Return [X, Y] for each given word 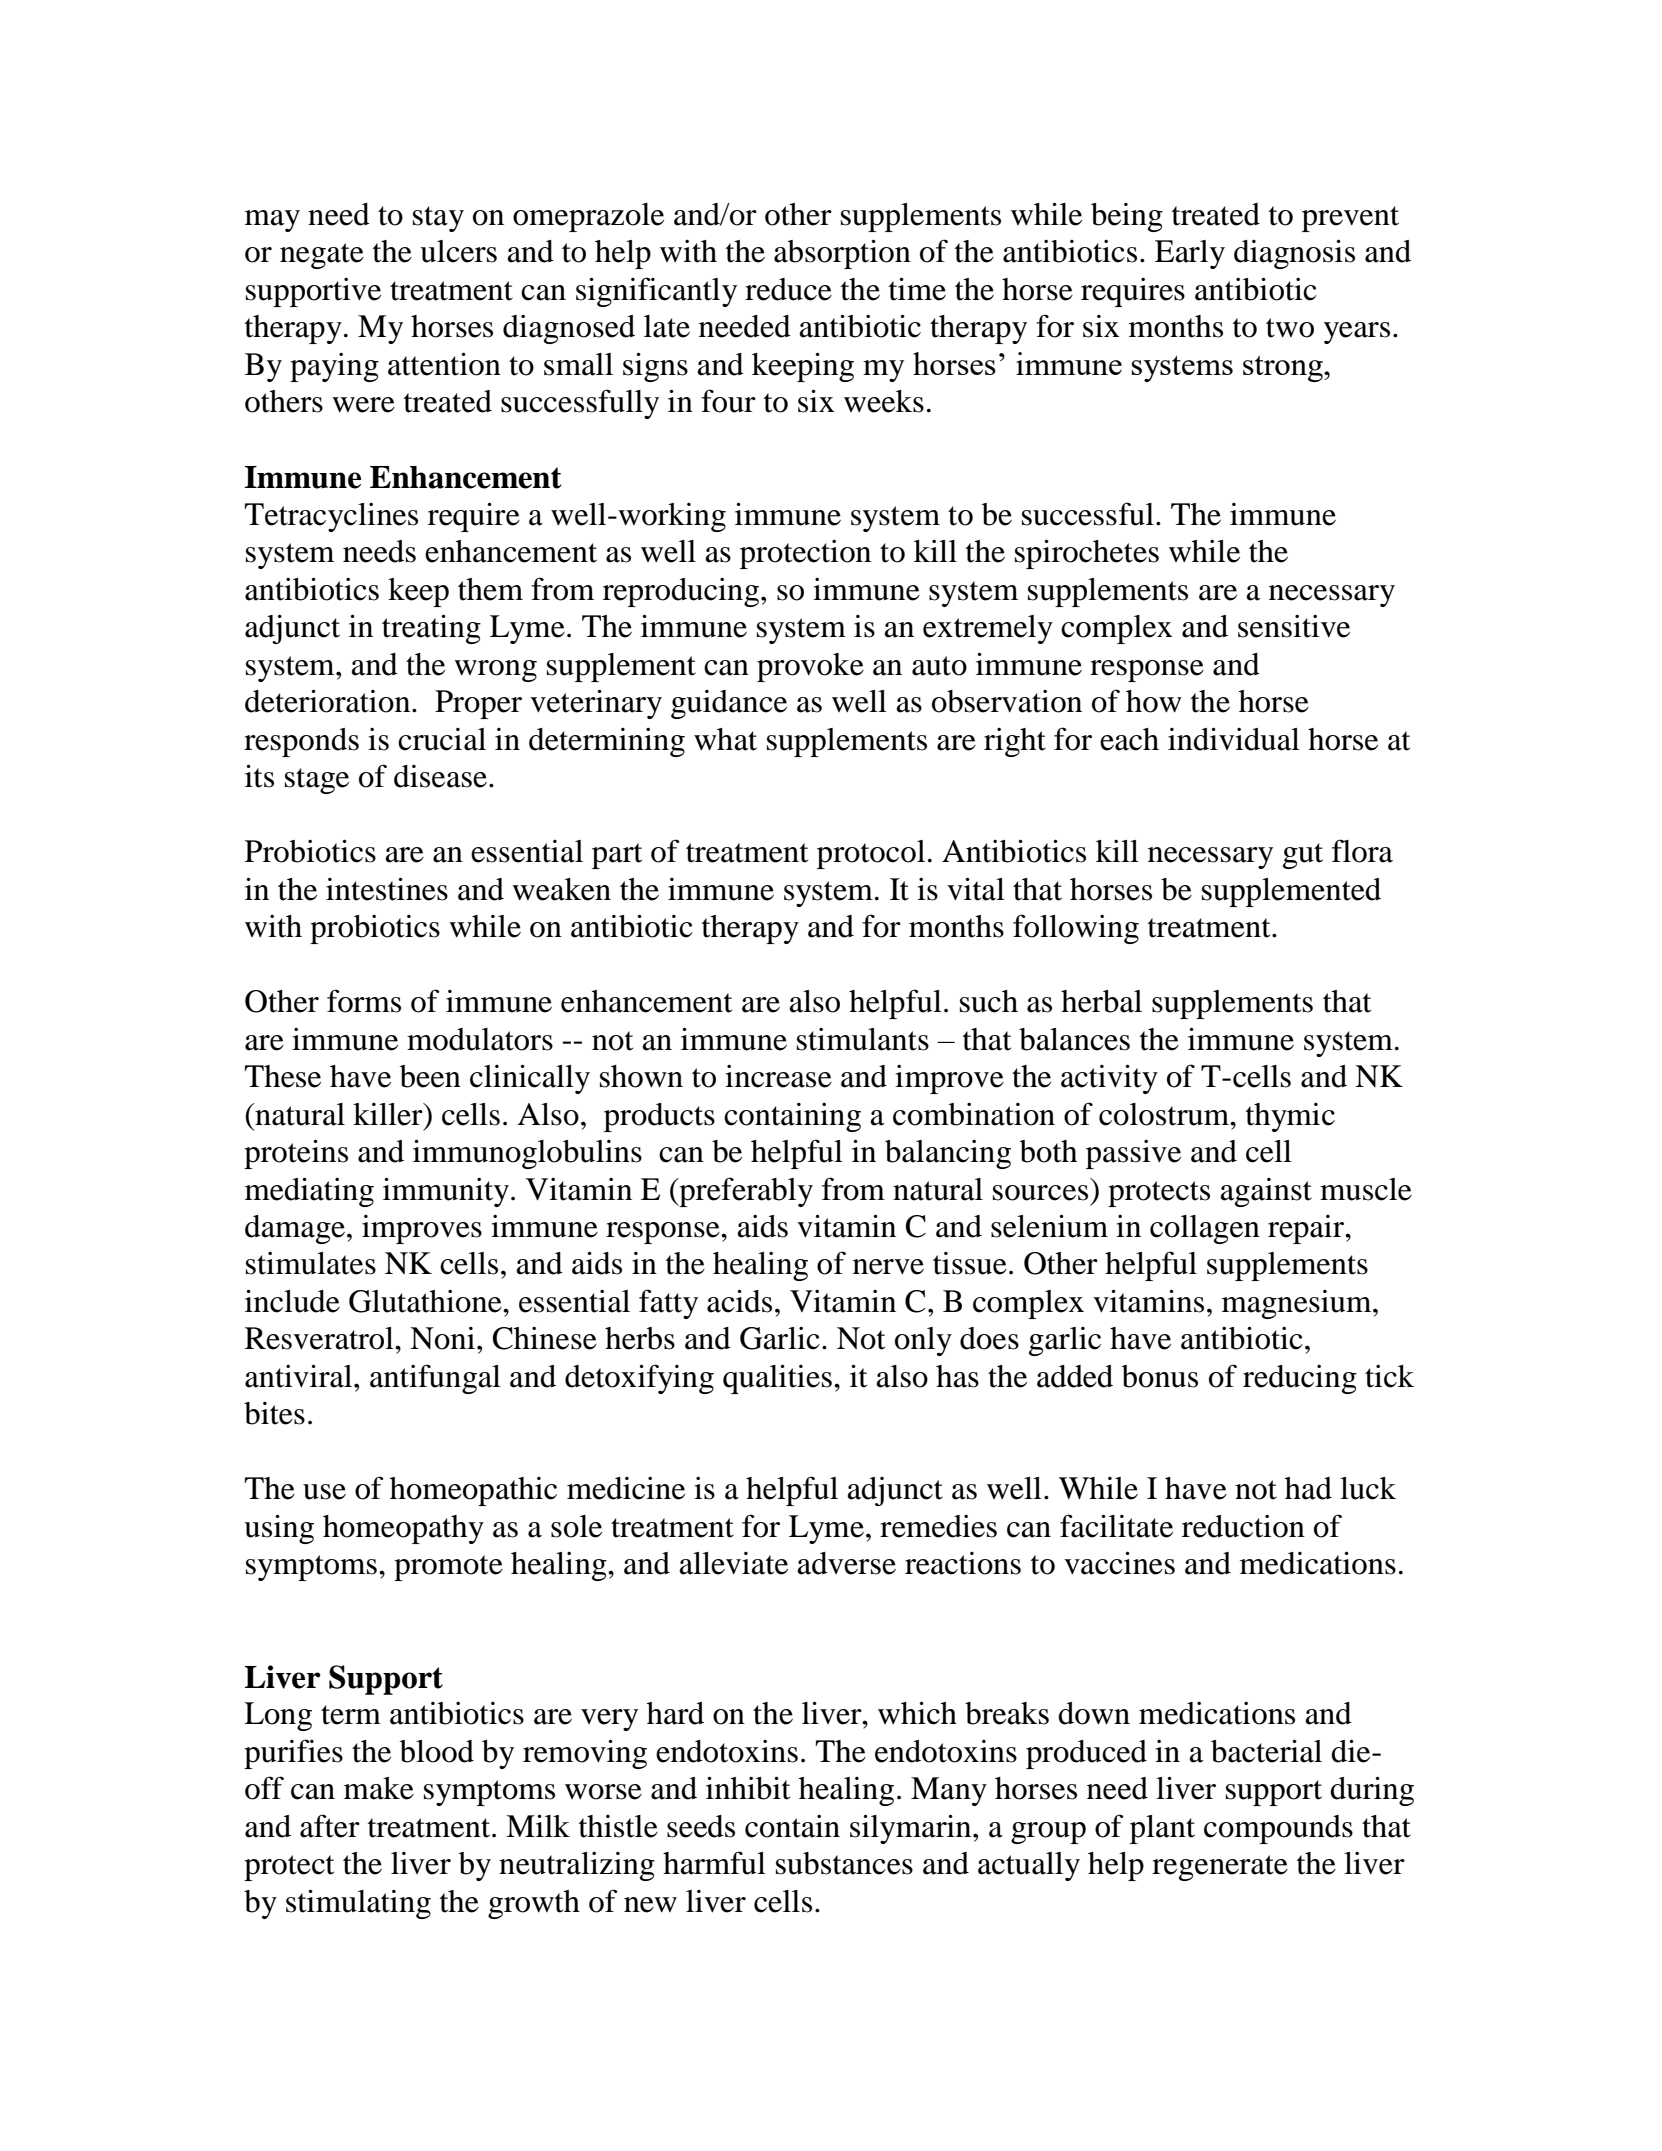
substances [844, 1863]
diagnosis [1294, 254]
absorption [842, 254]
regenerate [1220, 1868]
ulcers [458, 251]
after [330, 1826]
